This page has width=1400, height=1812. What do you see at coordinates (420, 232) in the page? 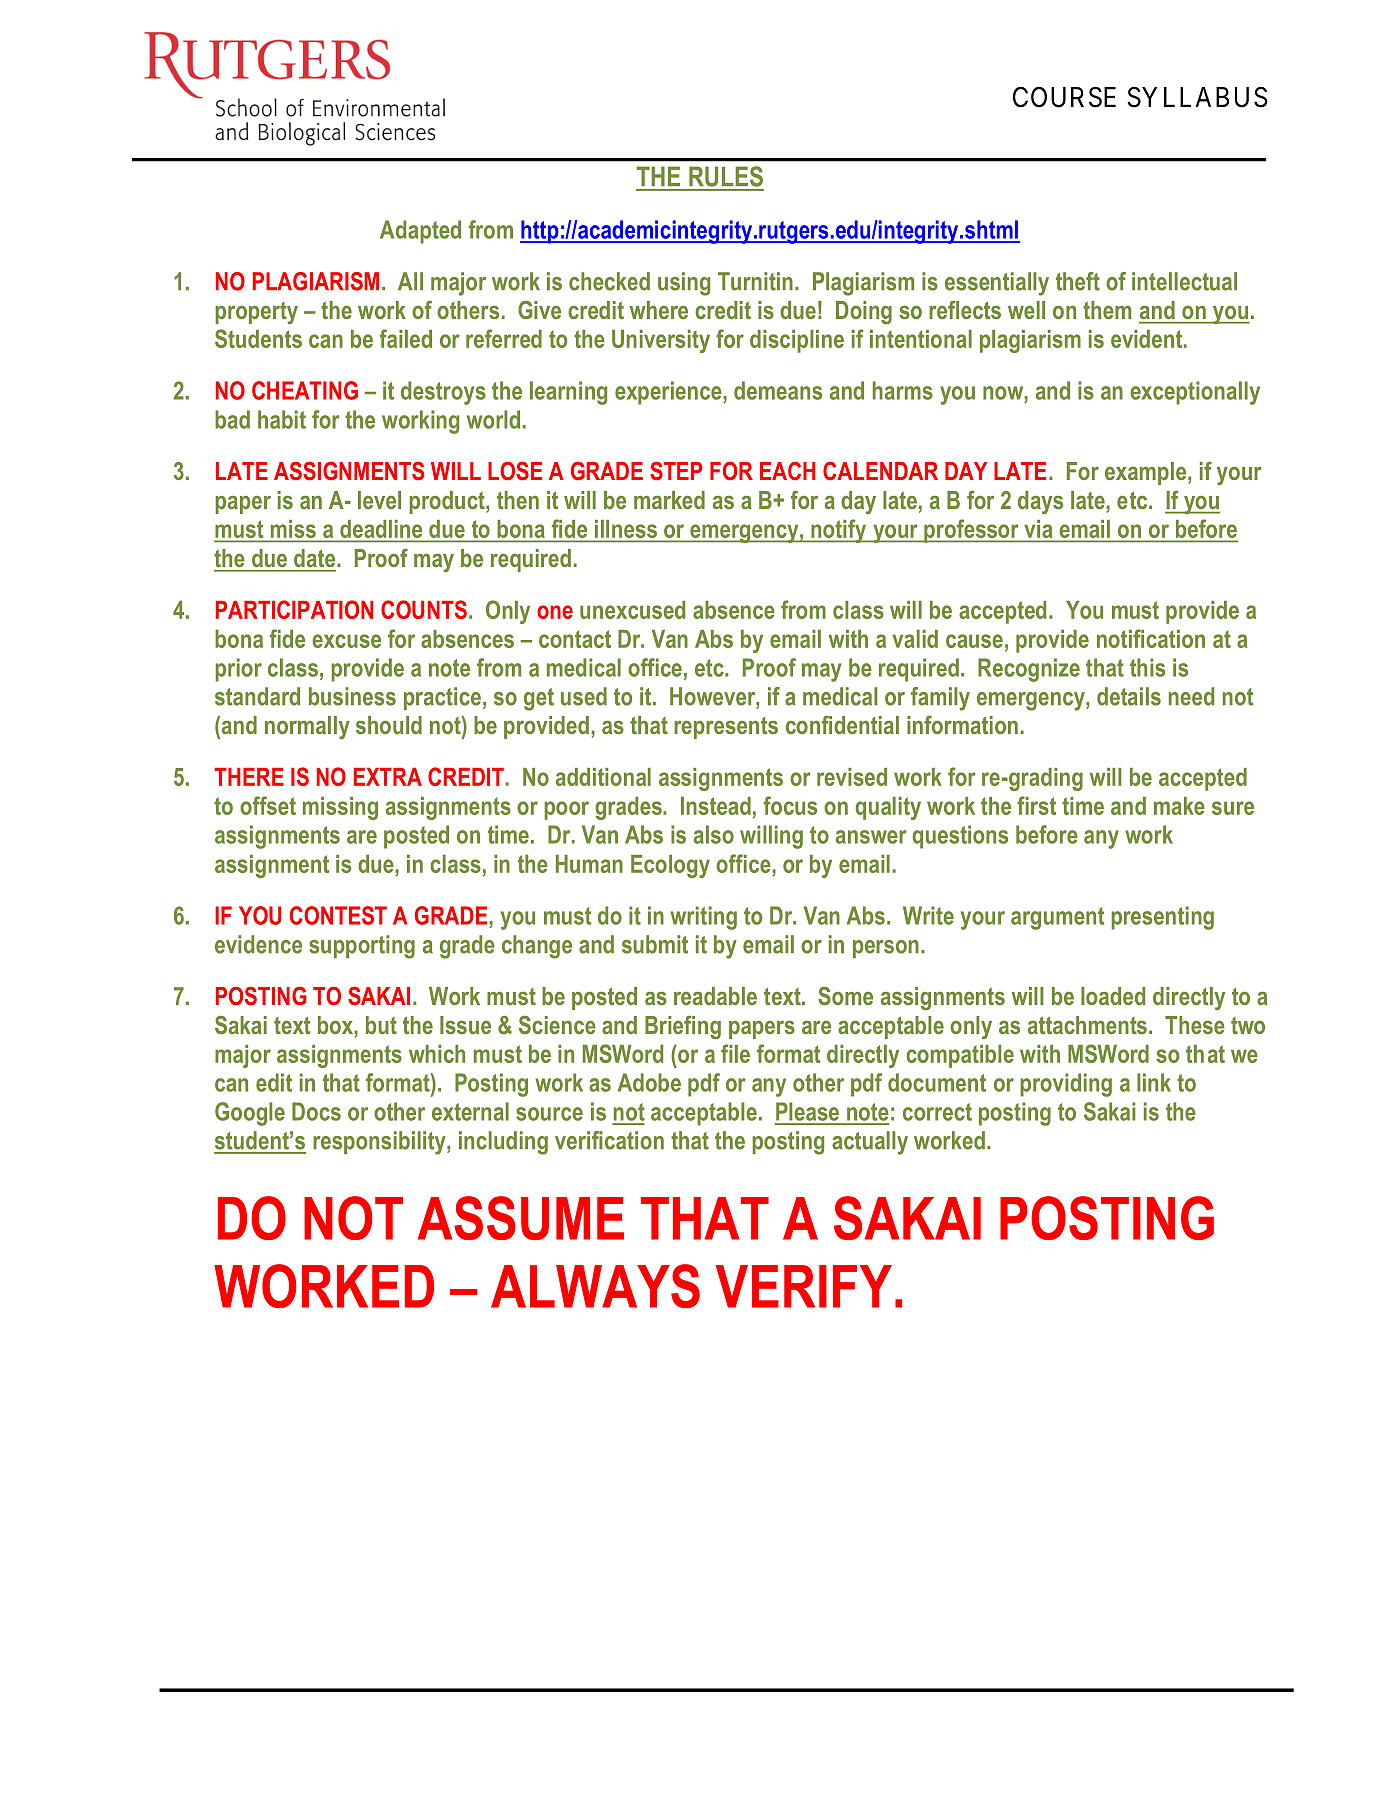
I see `Adapted` at bounding box center [420, 232].
